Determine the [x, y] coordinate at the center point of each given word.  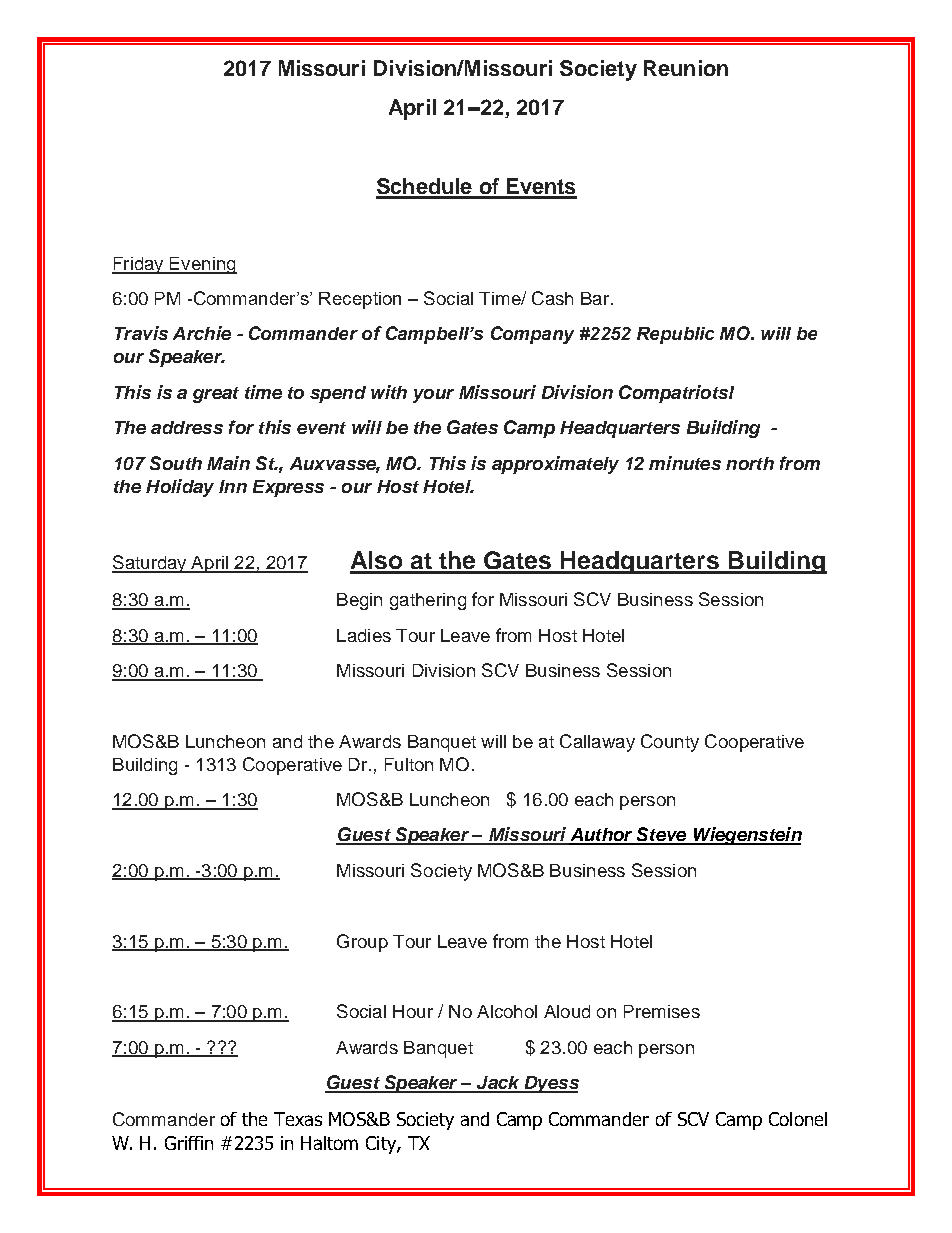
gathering [428, 601]
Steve [662, 835]
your [433, 396]
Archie [202, 333]
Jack [498, 1084]
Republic [675, 335]
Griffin [189, 1143]
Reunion [686, 68]
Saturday [150, 564]
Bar [596, 298]
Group [362, 943]
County [670, 743]
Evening [202, 265]
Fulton [409, 764]
